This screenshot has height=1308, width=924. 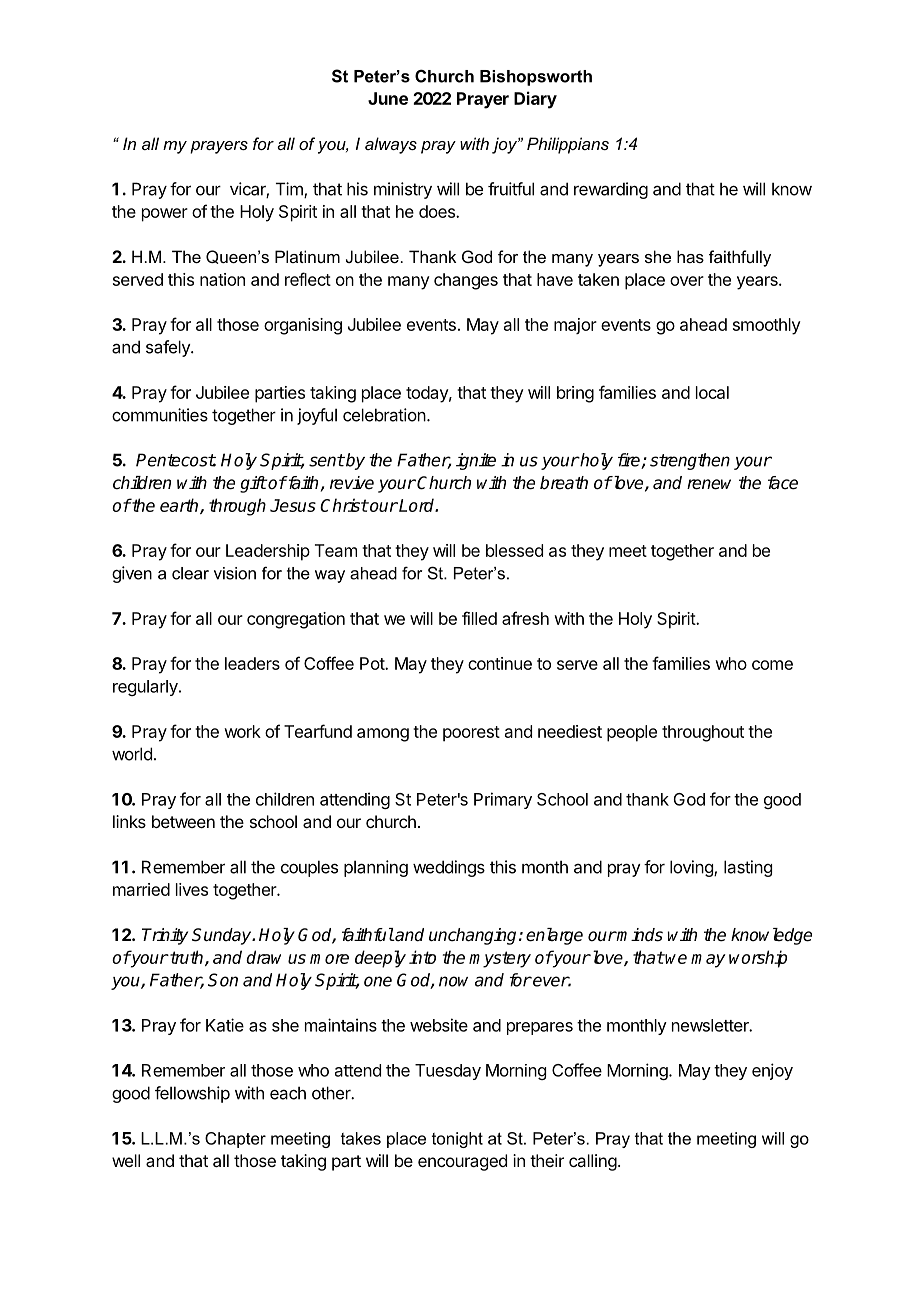 I want to click on enjoy, so click(x=772, y=1071).
